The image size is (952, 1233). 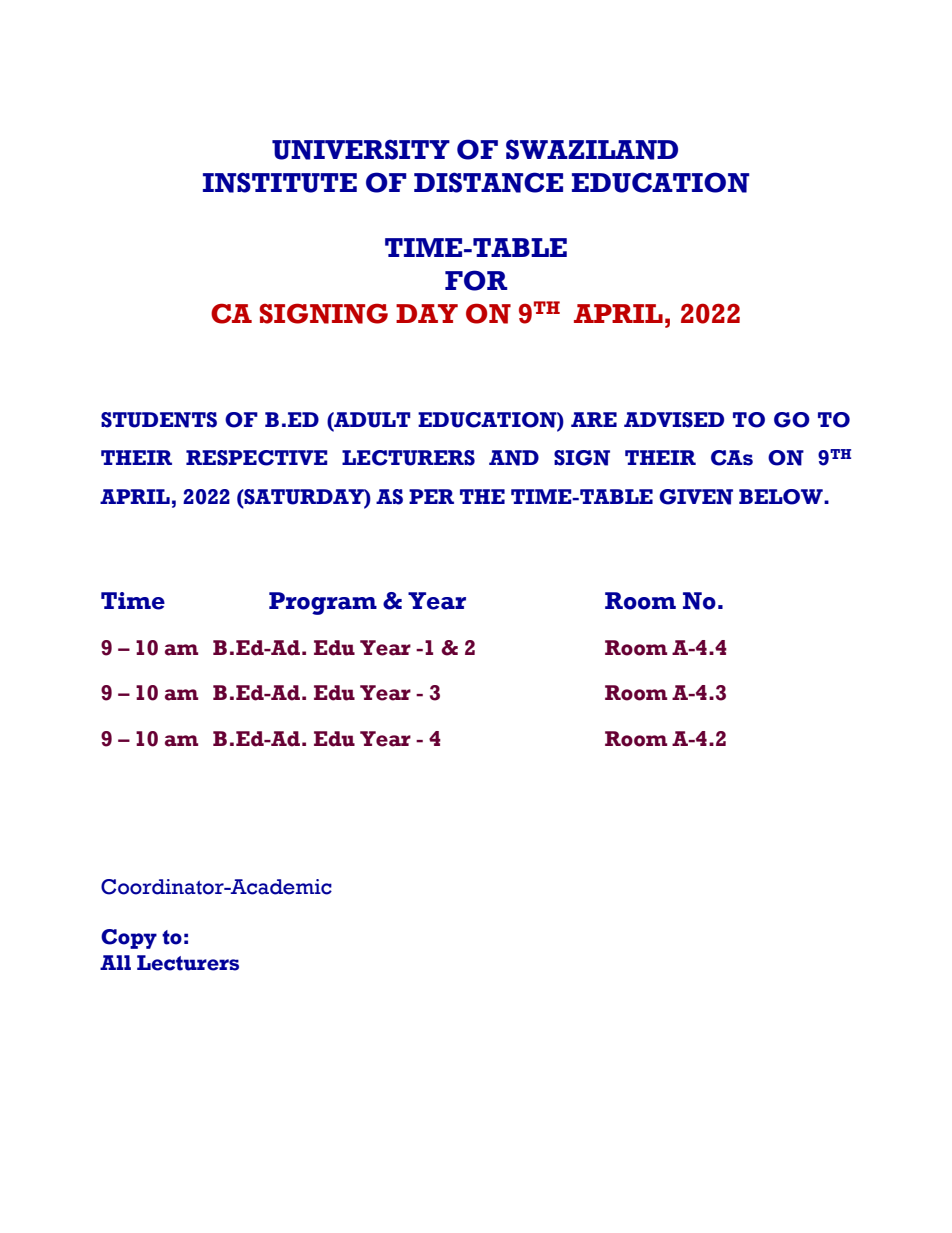 What do you see at coordinates (159, 420) in the screenshot?
I see `STUDENTS` at bounding box center [159, 420].
